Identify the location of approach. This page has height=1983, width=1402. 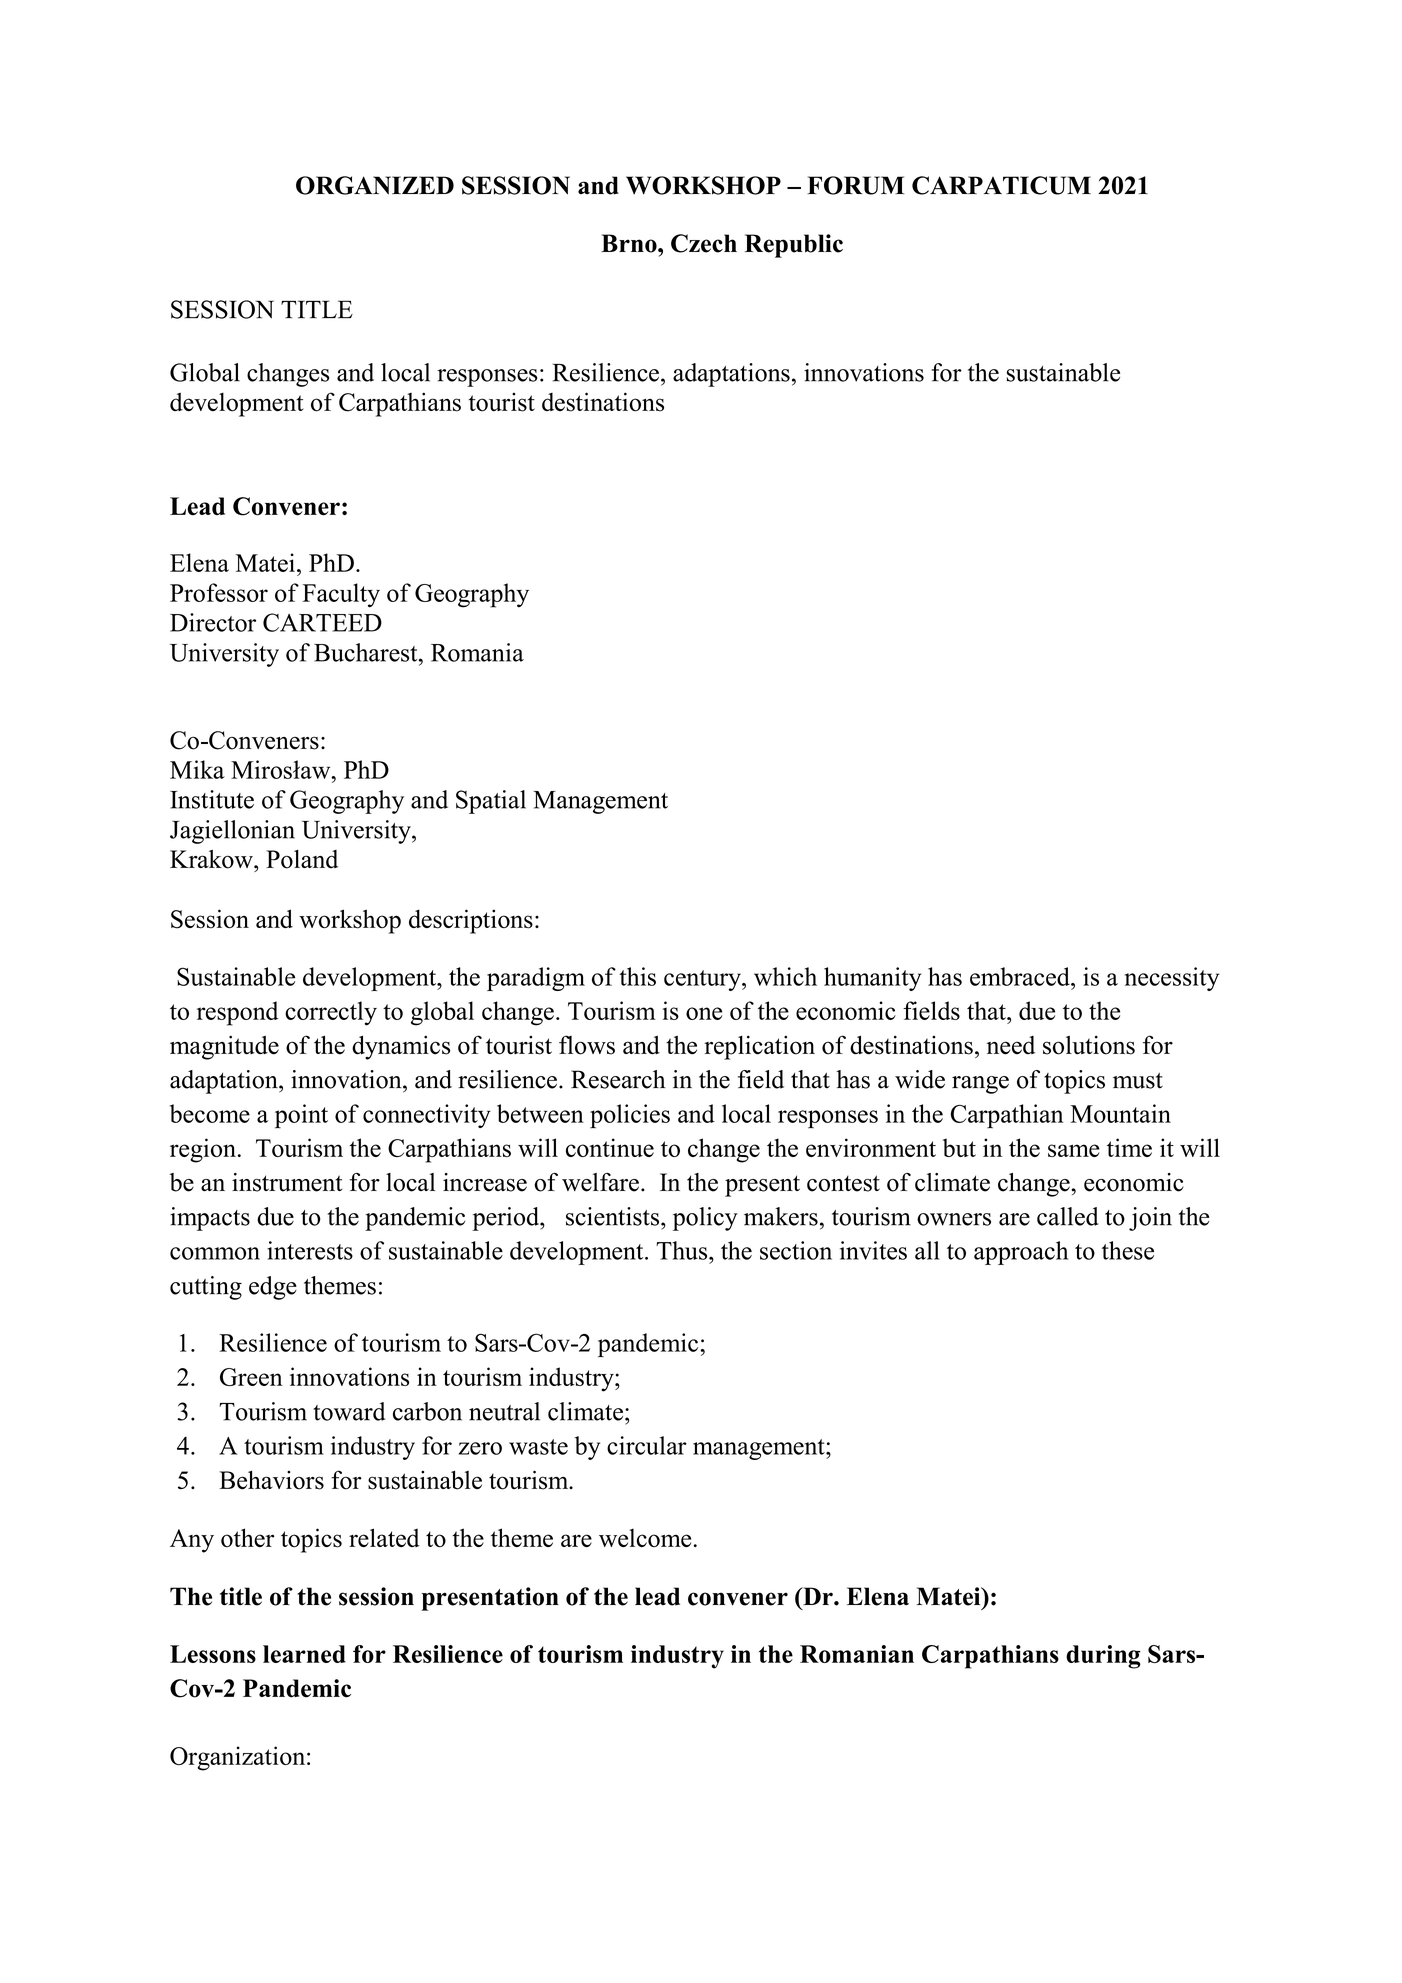
(1021, 1253).
